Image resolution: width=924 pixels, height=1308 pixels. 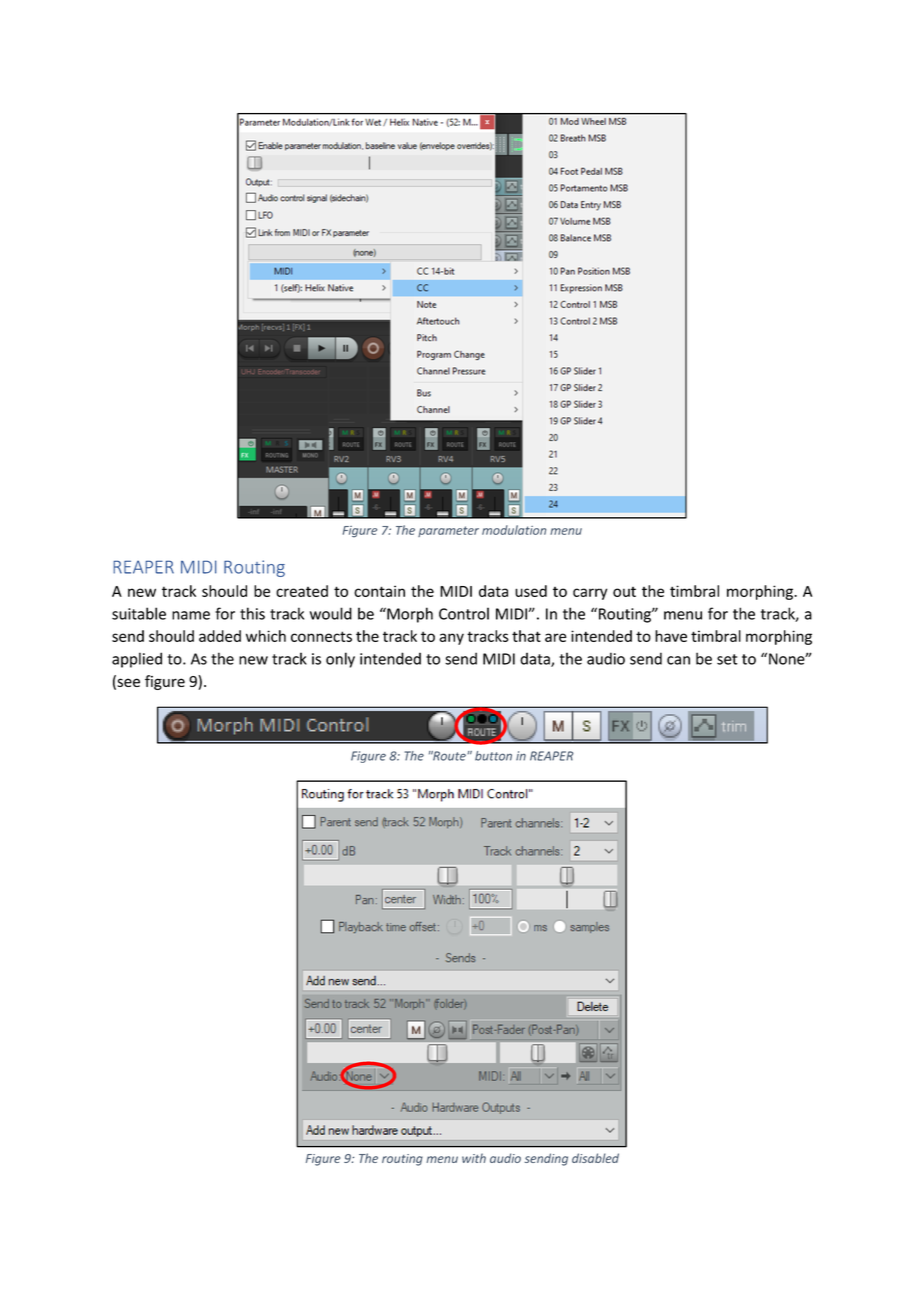 I want to click on have, so click(x=671, y=636).
